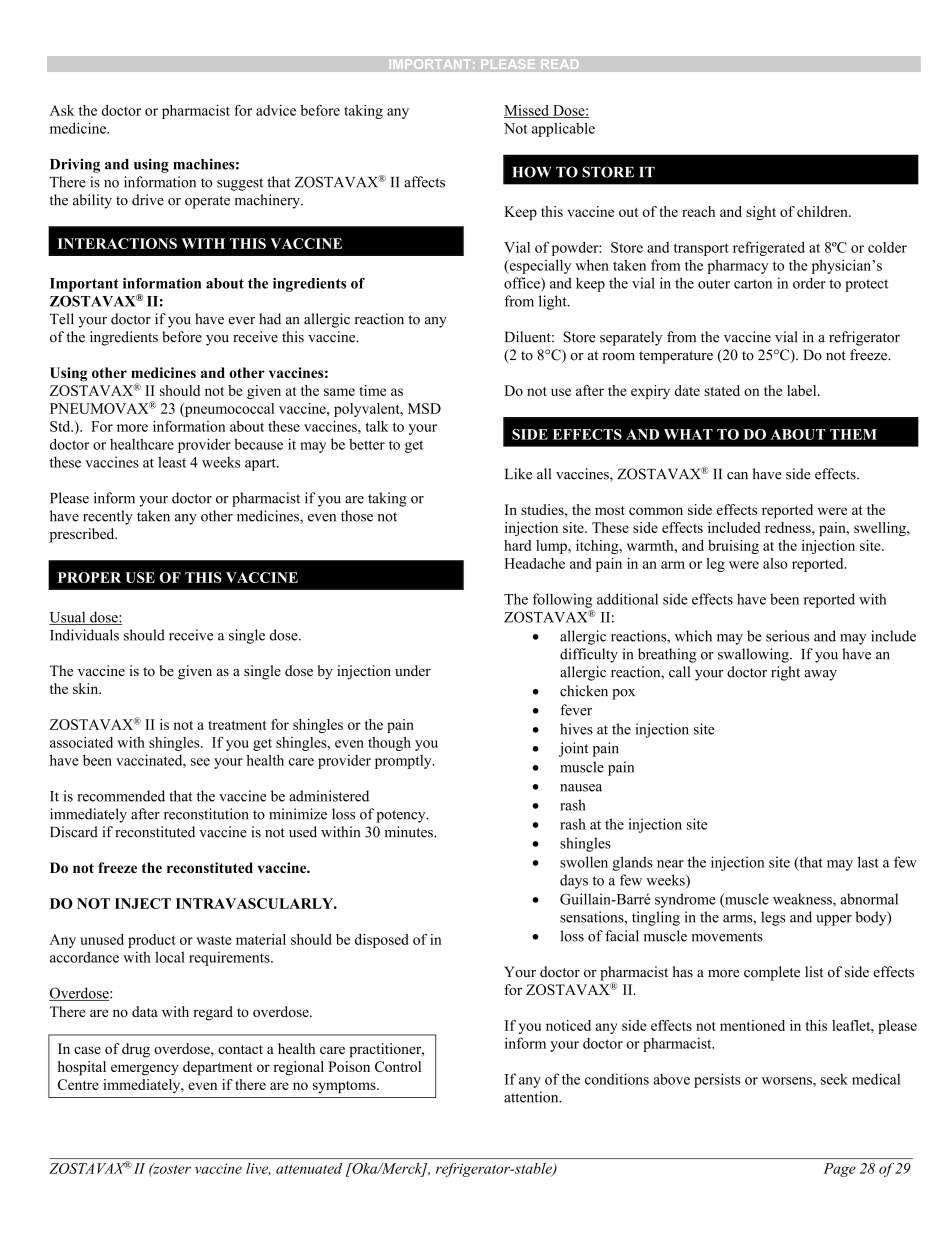 The height and width of the screenshot is (1233, 952). I want to click on last, so click(868, 862).
